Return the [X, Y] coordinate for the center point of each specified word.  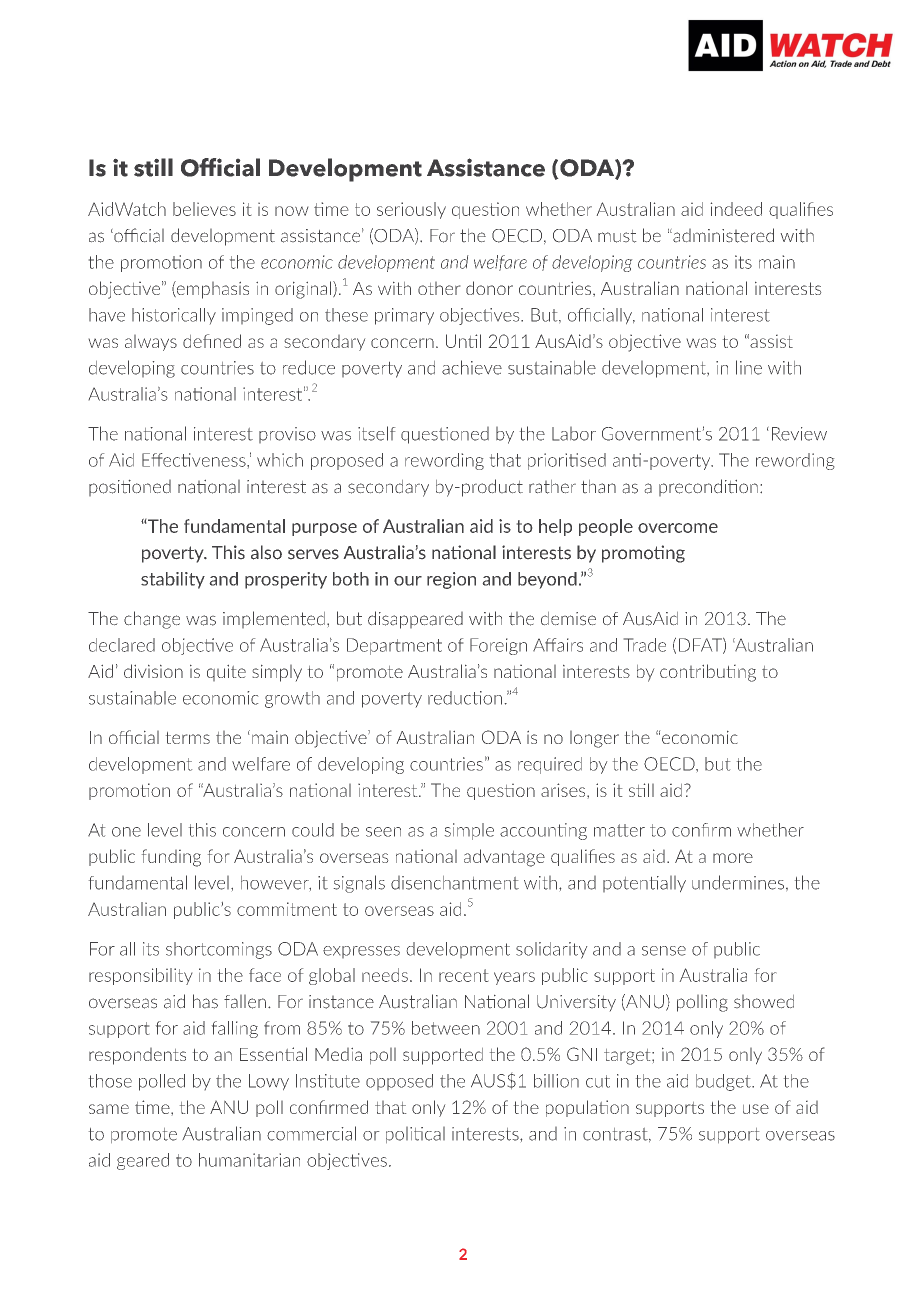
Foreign [498, 646]
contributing [708, 673]
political [415, 1135]
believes [204, 209]
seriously [411, 210]
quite [226, 673]
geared [143, 1161]
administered [722, 235]
